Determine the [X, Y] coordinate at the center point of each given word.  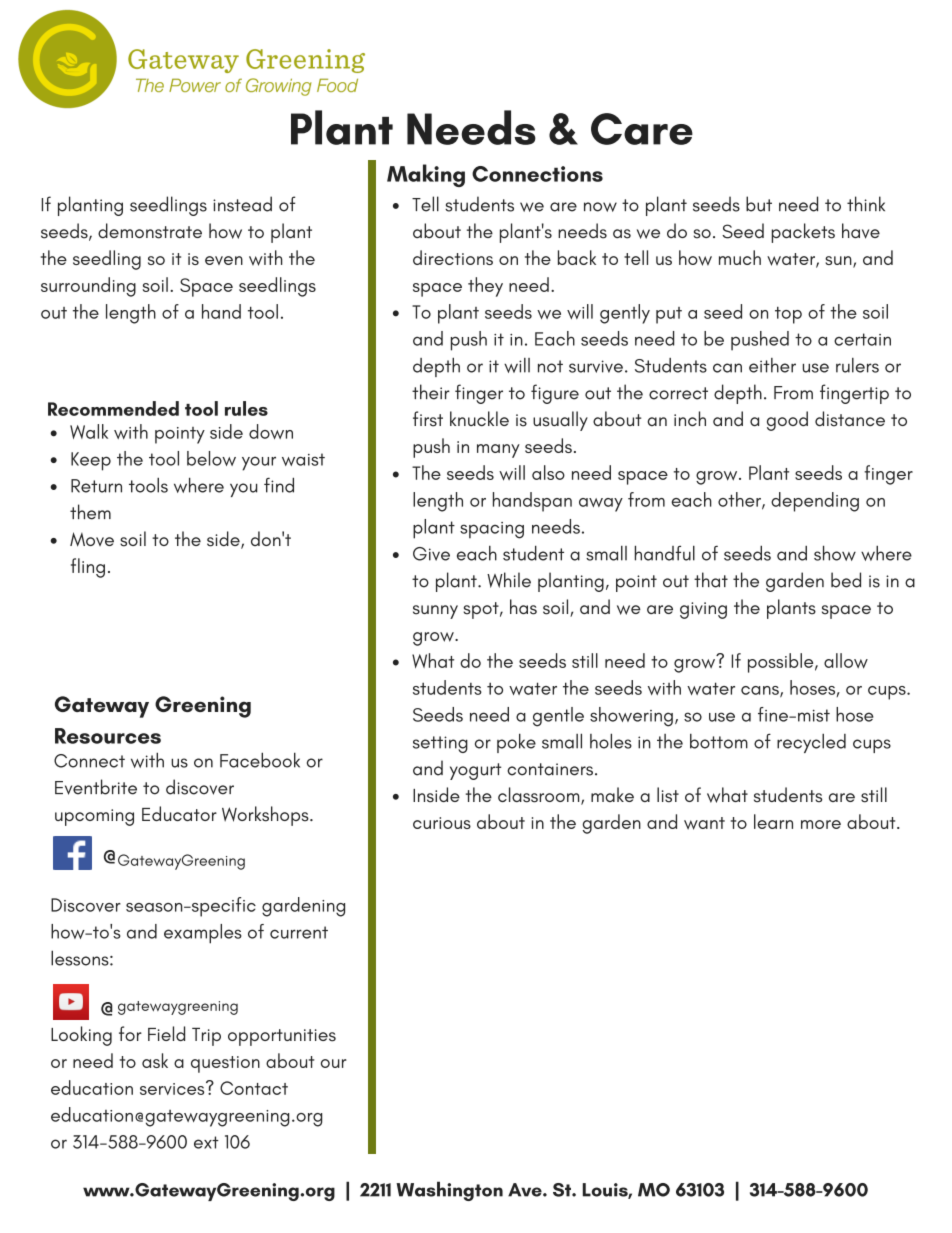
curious [442, 823]
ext [206, 1142]
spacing [492, 530]
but [759, 204]
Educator [179, 813]
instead [242, 204]
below [211, 458]
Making [426, 175]
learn [773, 821]
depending [815, 502]
